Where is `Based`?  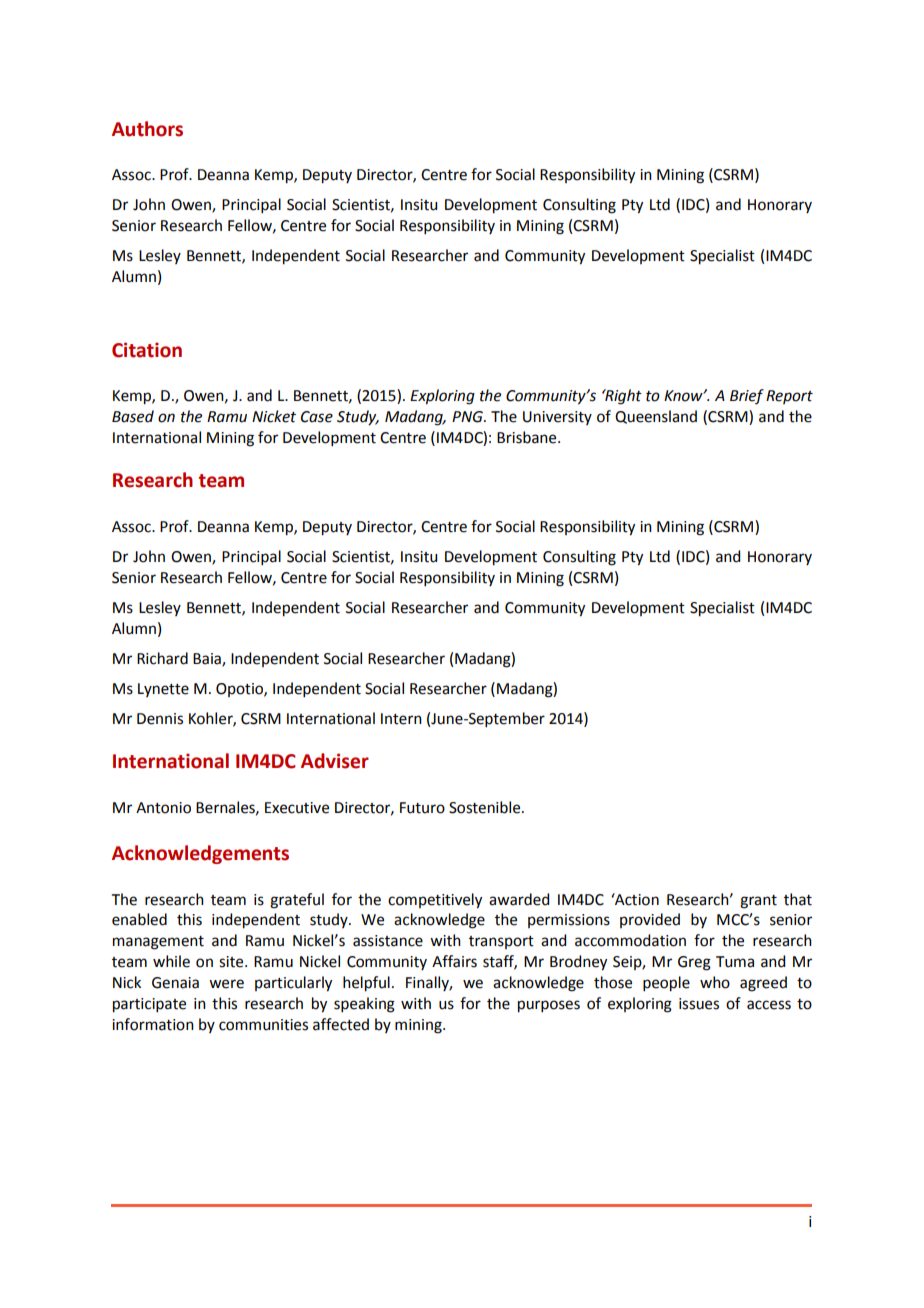
Based is located at coordinates (133, 416).
